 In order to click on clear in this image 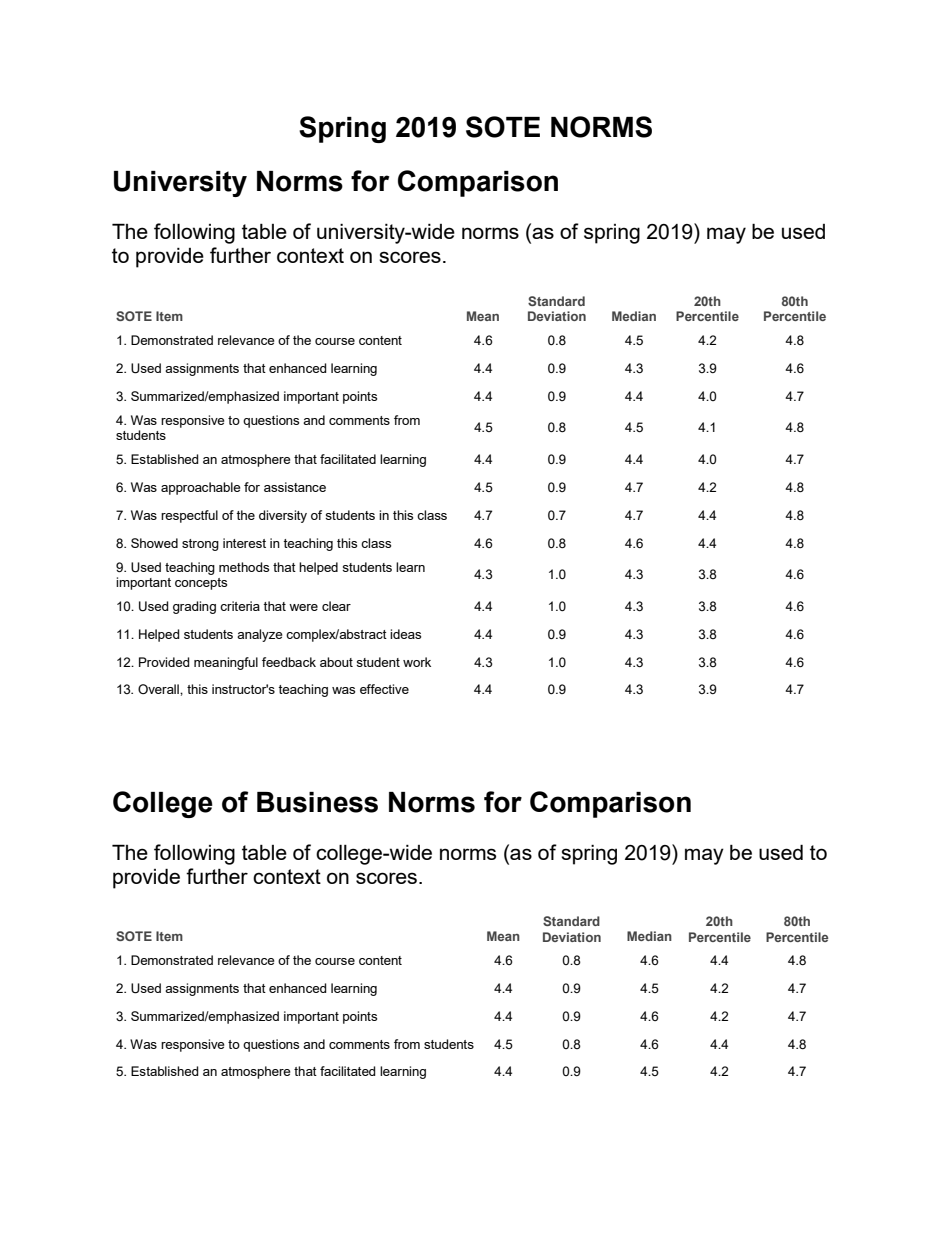, I will do `click(336, 606)`.
